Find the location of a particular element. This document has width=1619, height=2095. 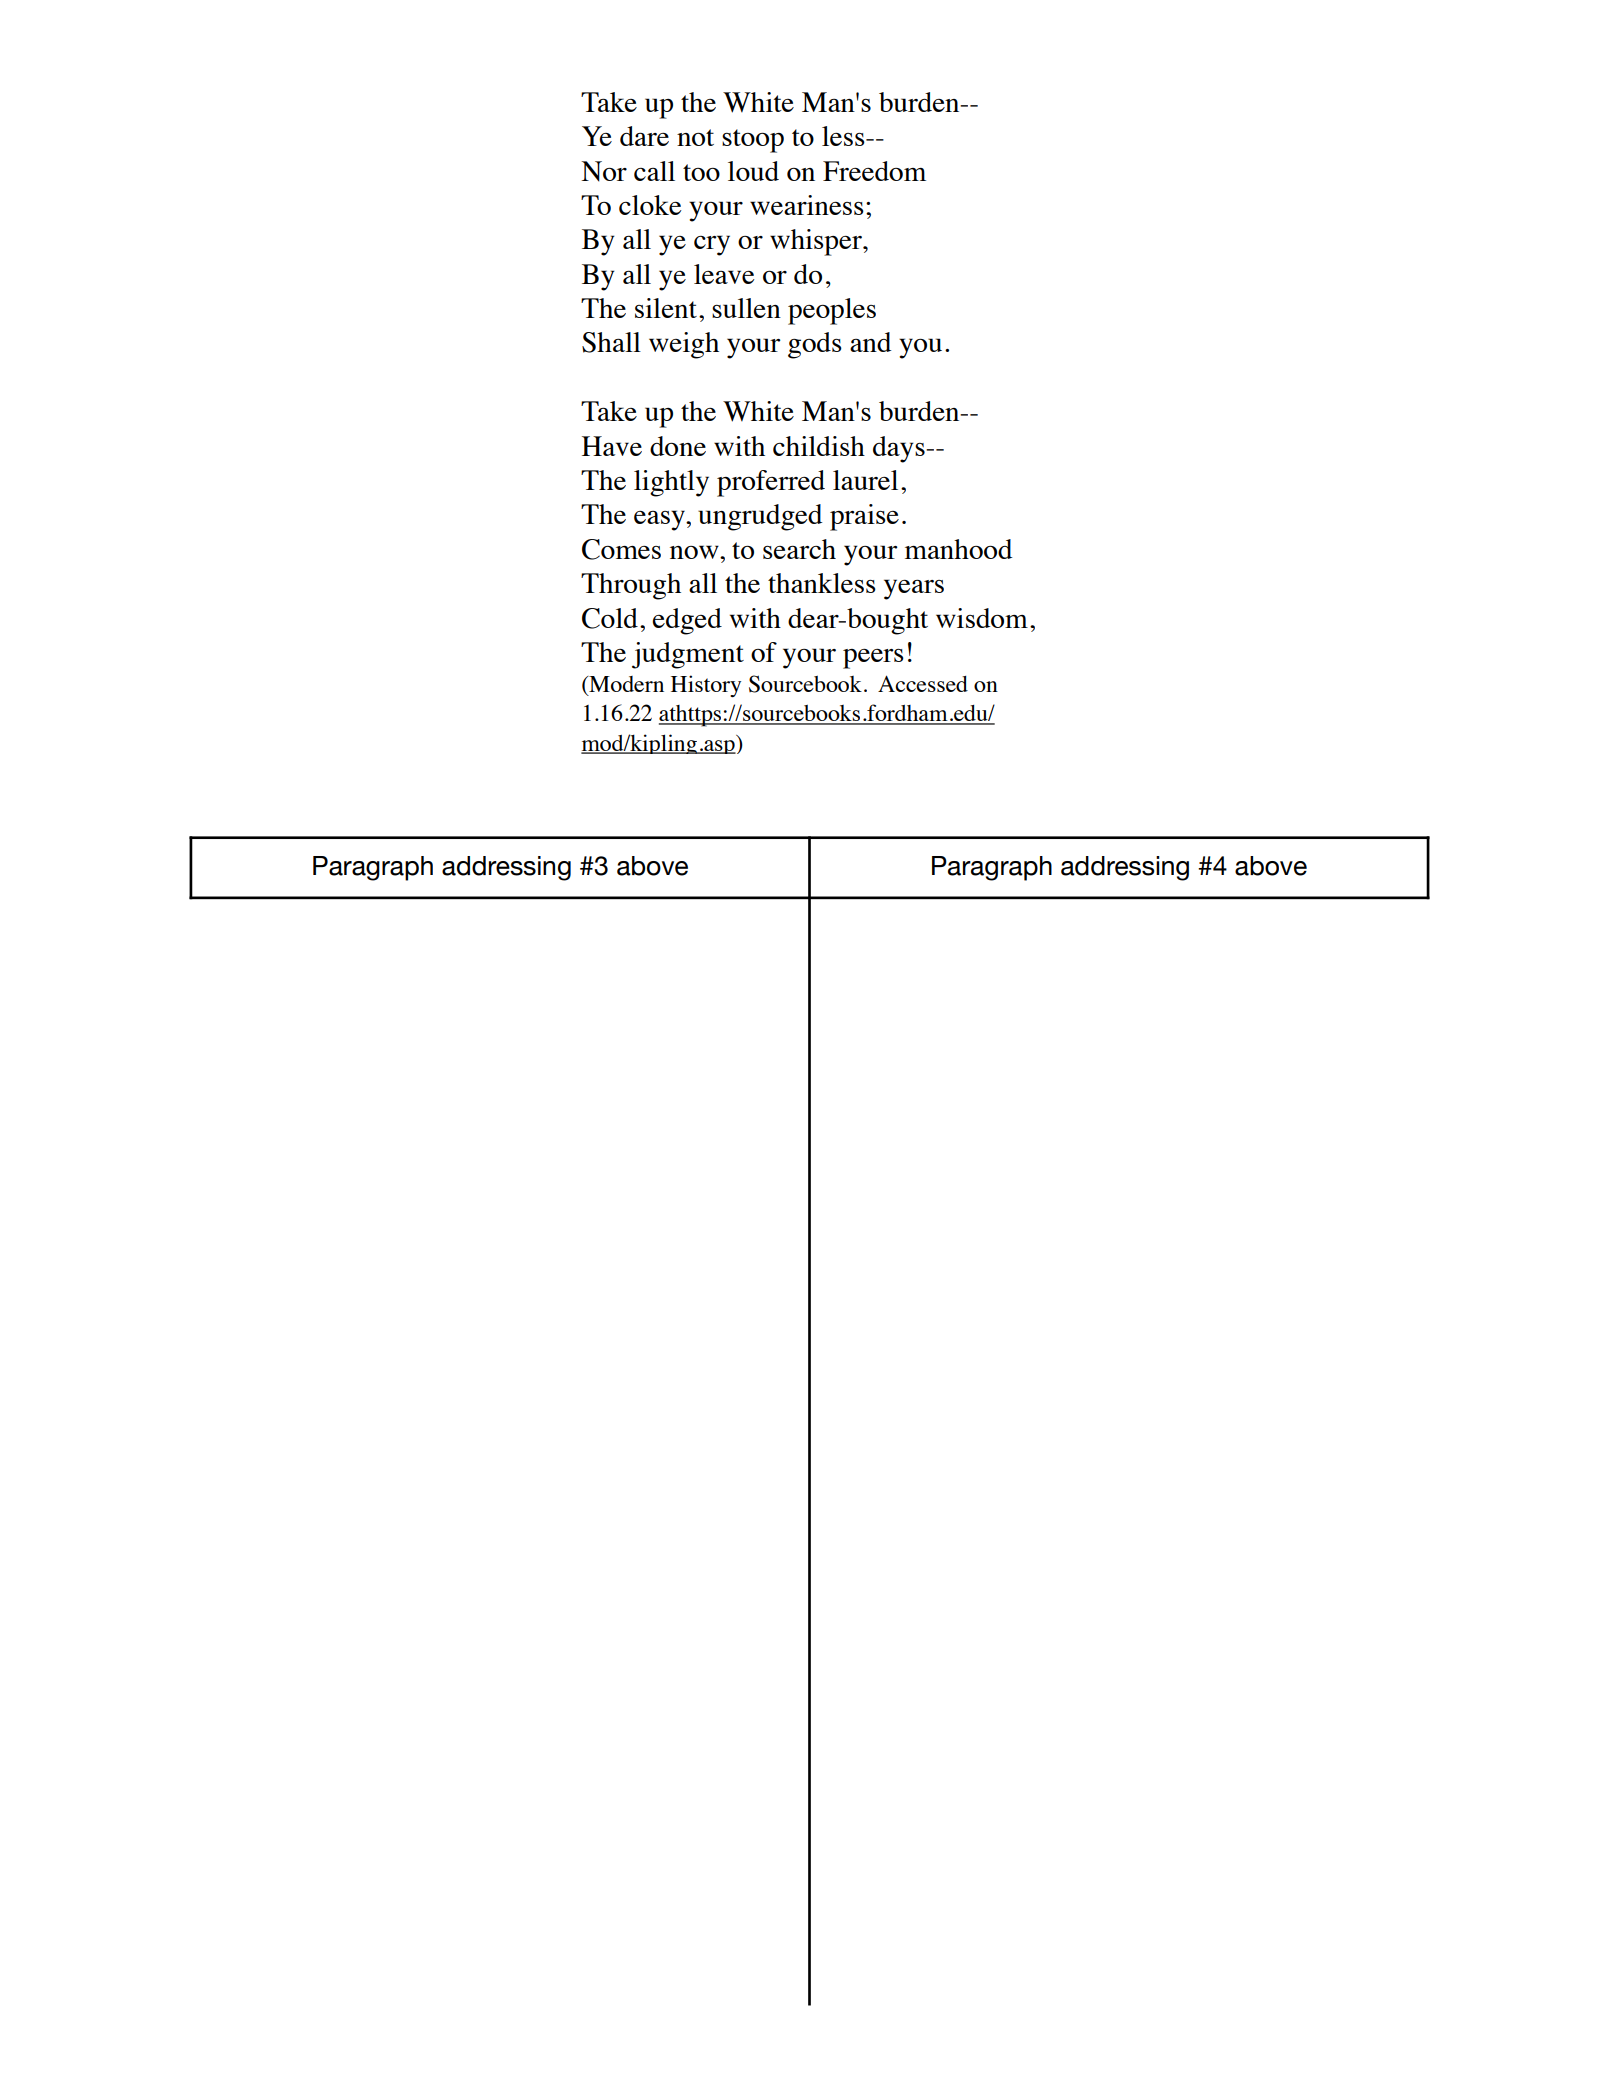

dare is located at coordinates (644, 136).
